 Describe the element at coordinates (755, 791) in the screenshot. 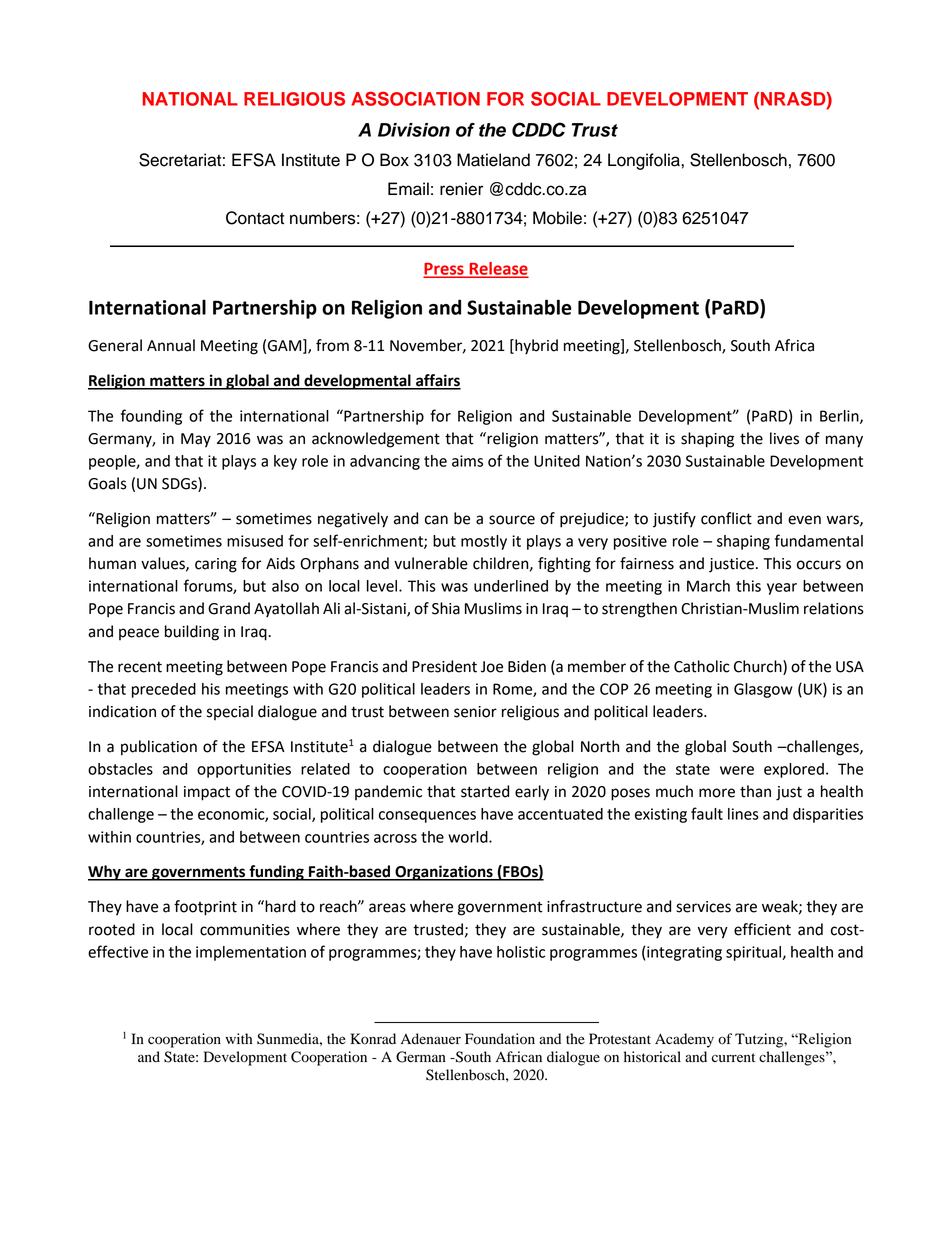

I see `than` at that location.
